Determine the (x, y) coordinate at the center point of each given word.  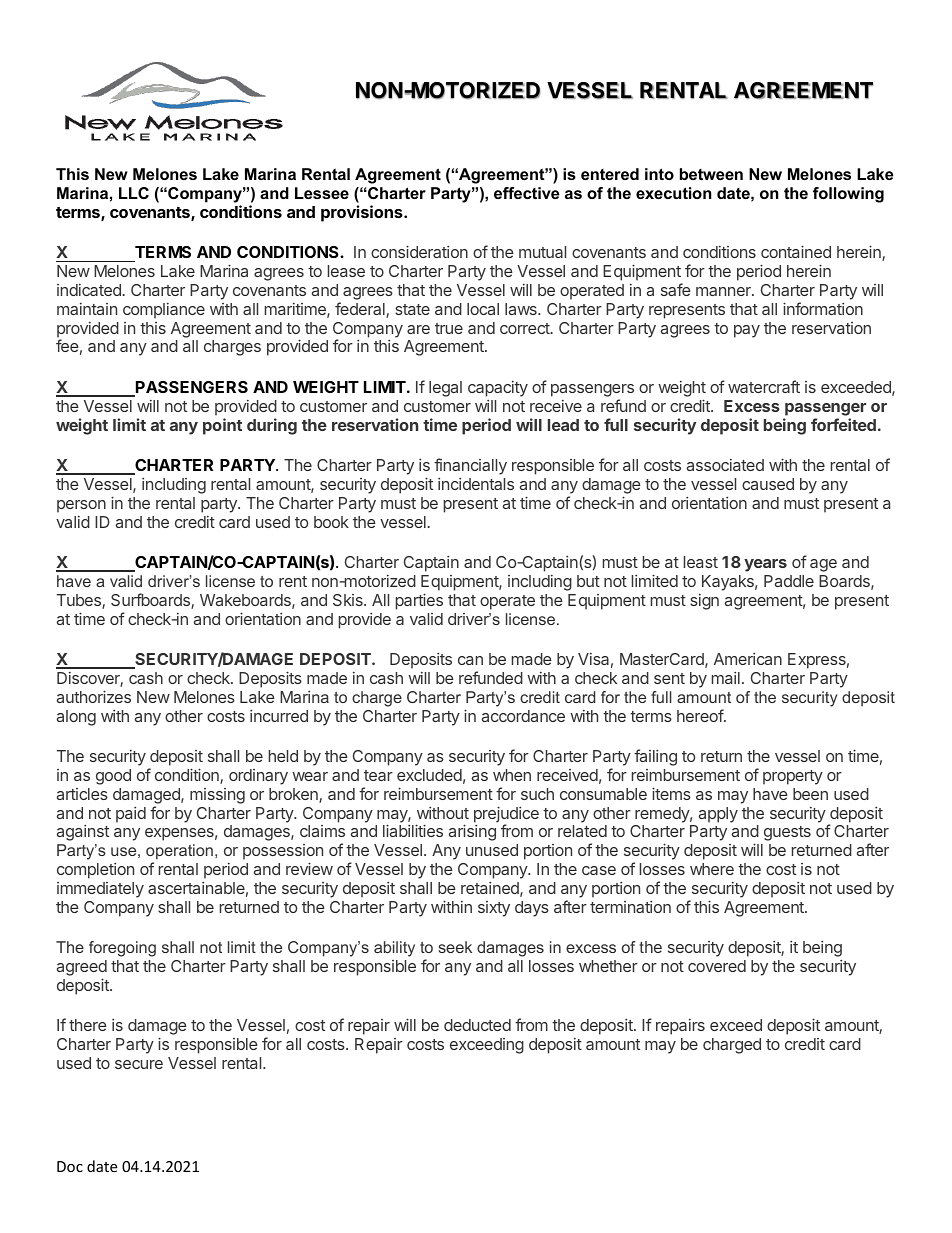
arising (472, 832)
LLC (134, 193)
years (765, 565)
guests (787, 833)
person (81, 506)
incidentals (476, 484)
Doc (70, 1166)
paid (131, 815)
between (711, 174)
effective (527, 193)
